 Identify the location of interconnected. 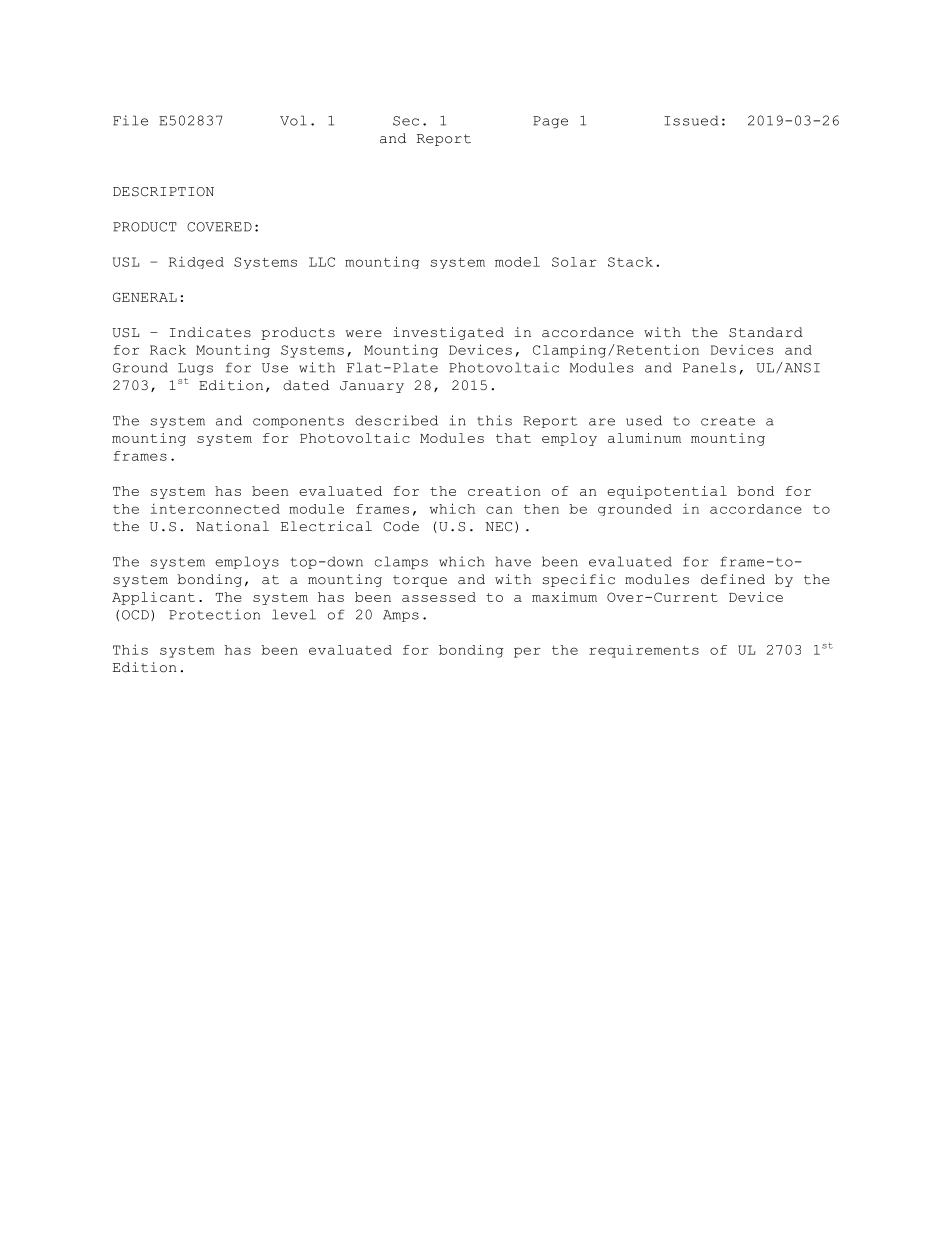
(215, 508).
